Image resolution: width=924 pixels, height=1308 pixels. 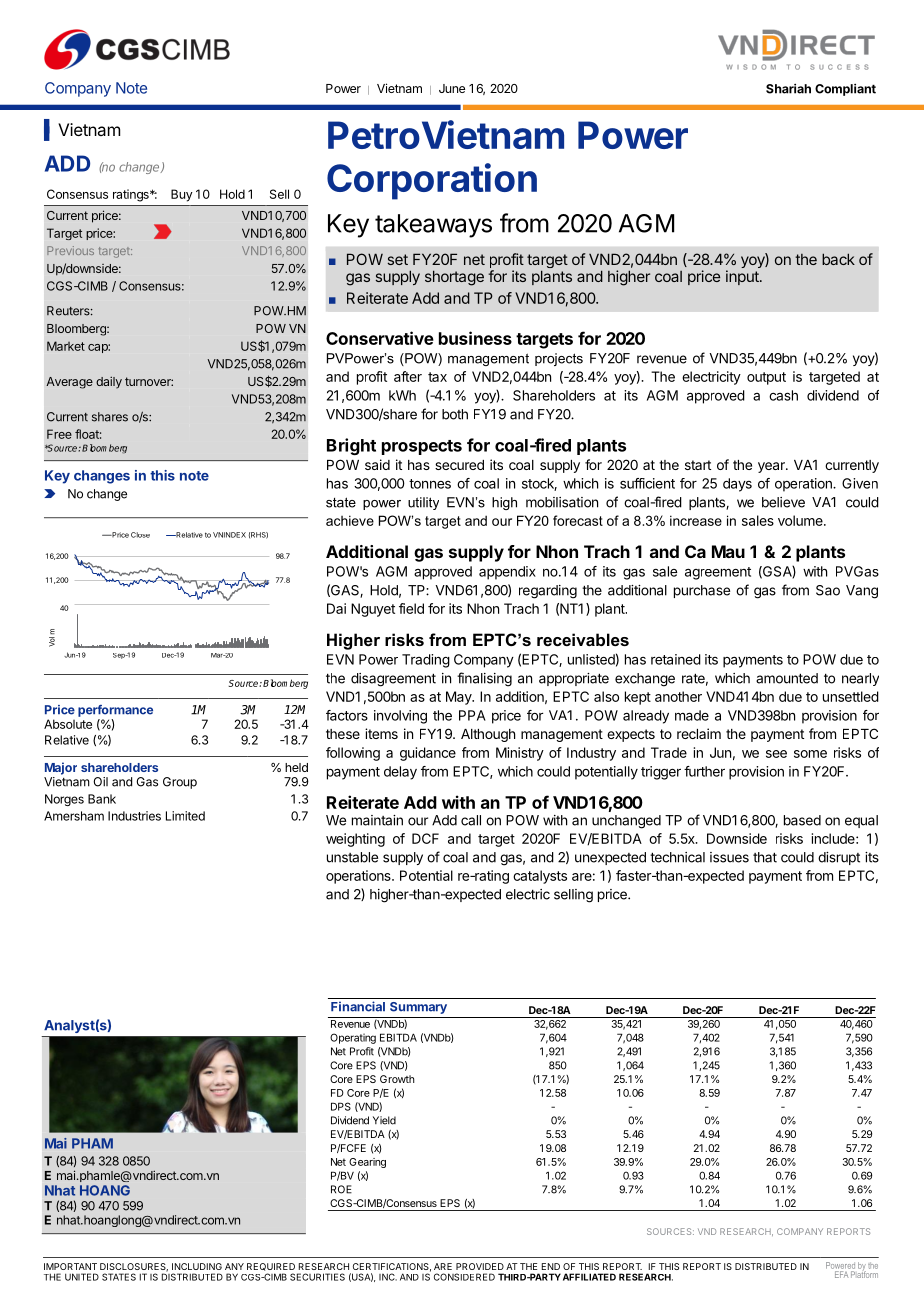 What do you see at coordinates (460, 698) in the screenshot?
I see `May` at bounding box center [460, 698].
